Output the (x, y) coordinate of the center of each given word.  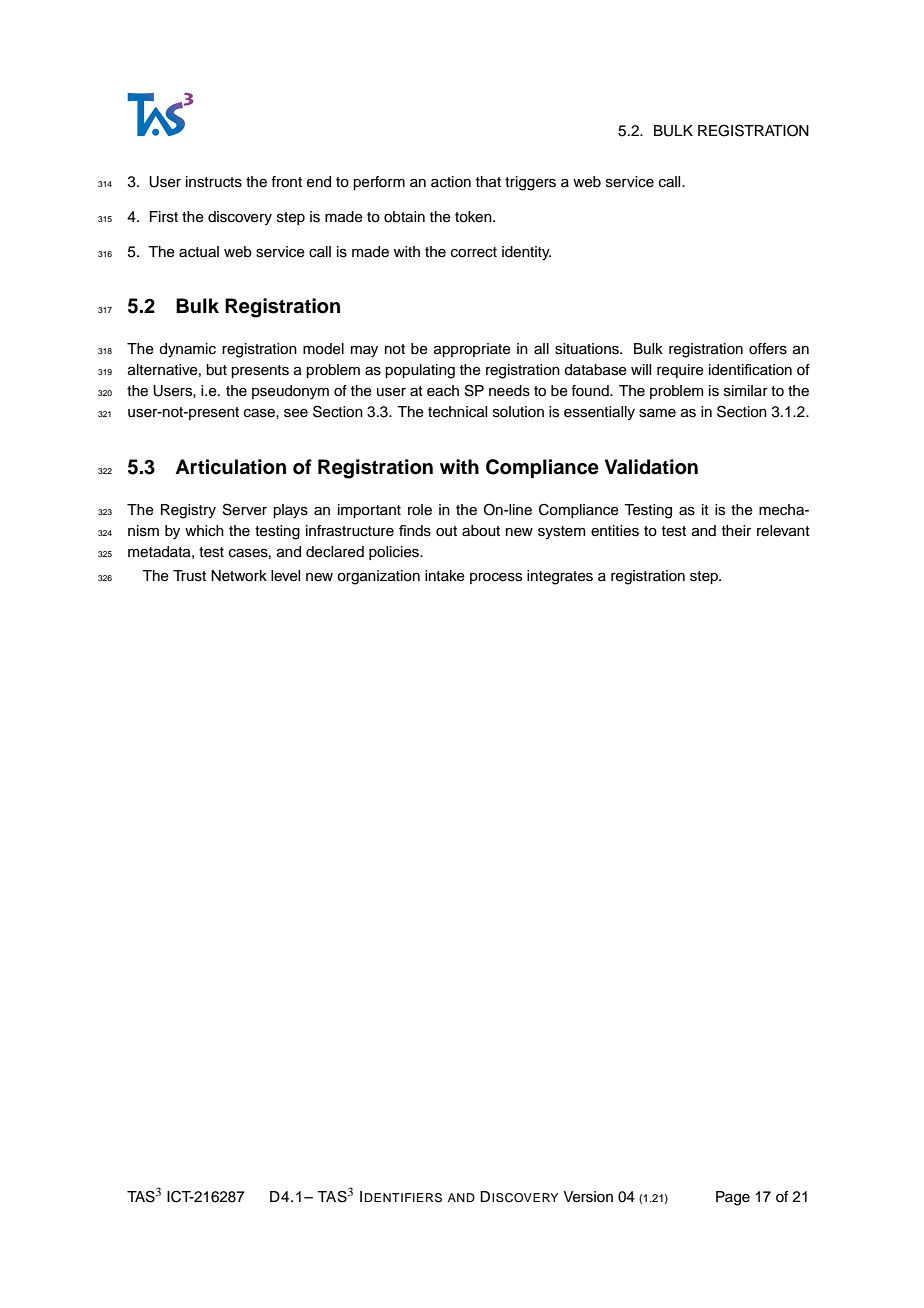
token (474, 217)
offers (768, 349)
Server (245, 509)
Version (588, 1197)
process (496, 578)
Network (239, 576)
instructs (214, 182)
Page (733, 1198)
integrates (560, 577)
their (736, 531)
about (481, 531)
